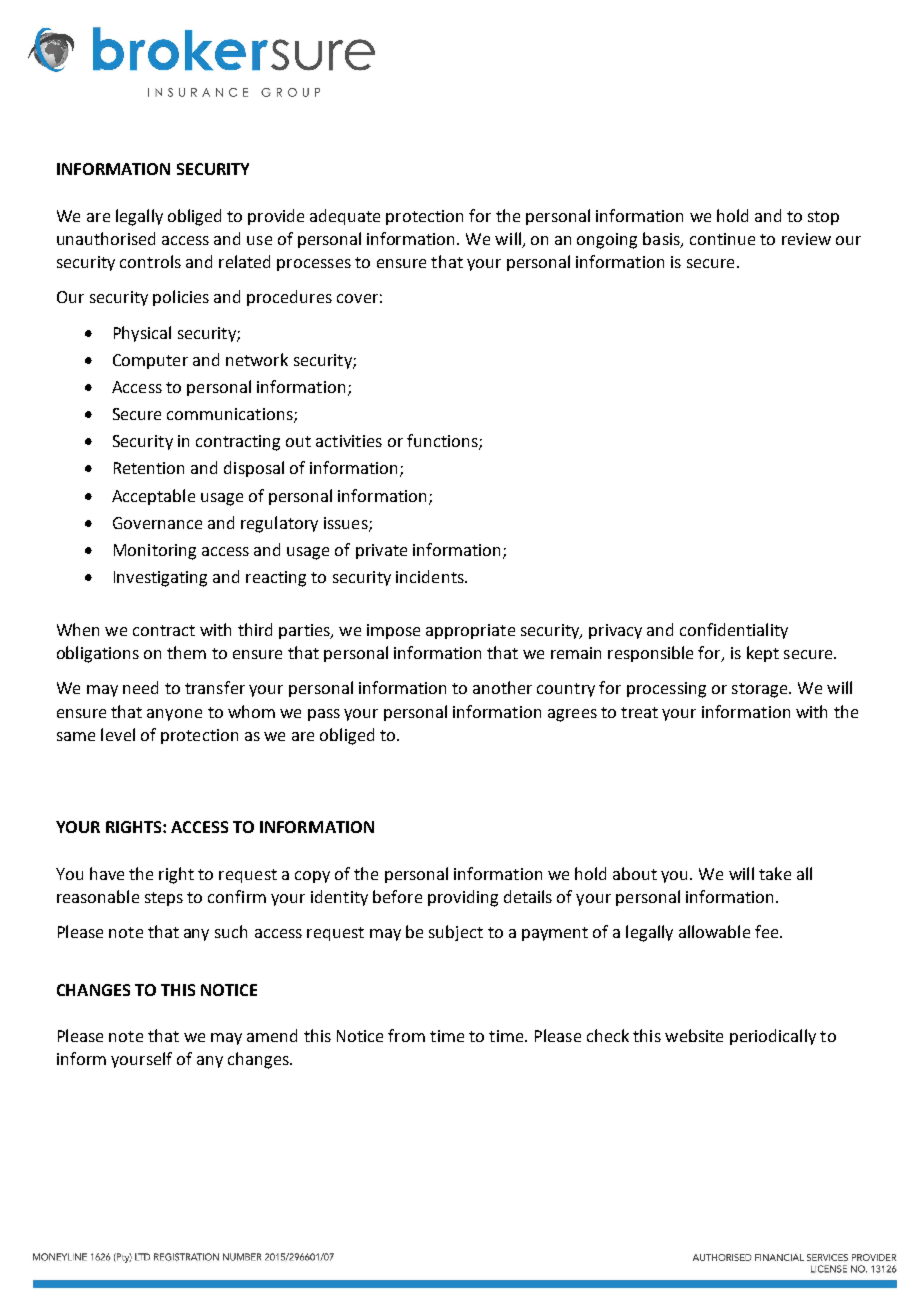 This page has width=924, height=1308. What do you see at coordinates (153, 497) in the page?
I see `Acceptable` at bounding box center [153, 497].
